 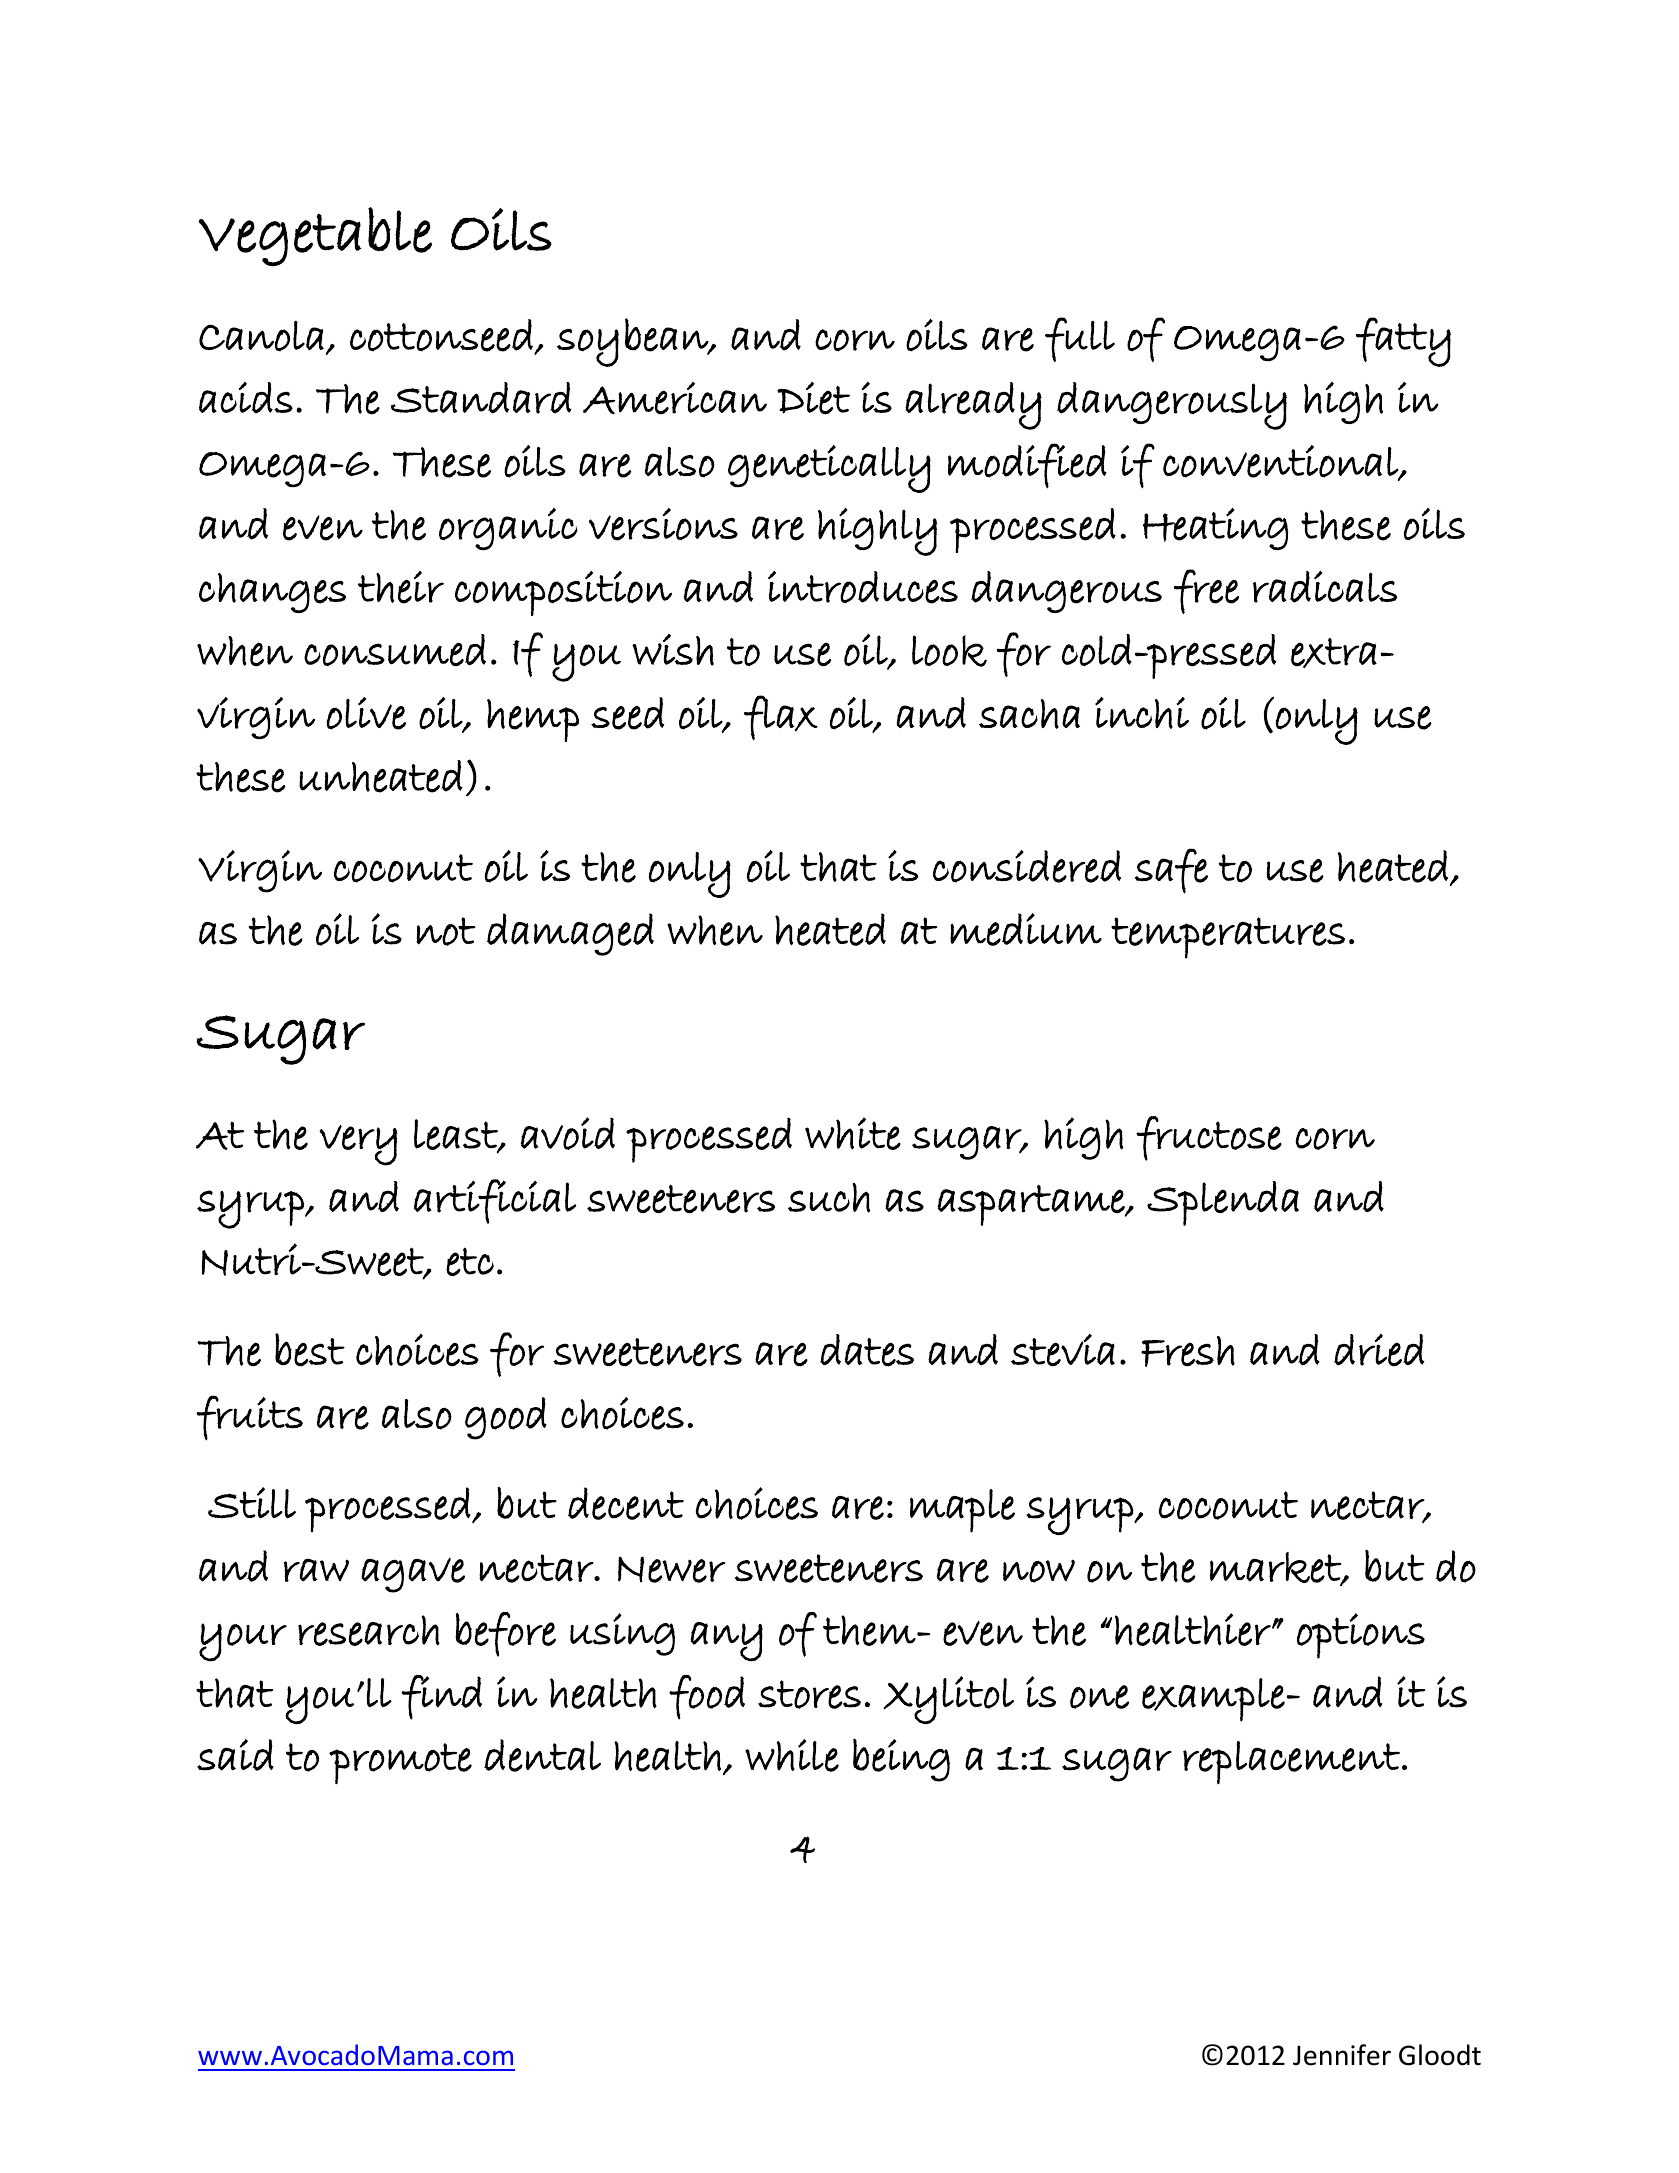 I want to click on dates, so click(x=867, y=1350).
